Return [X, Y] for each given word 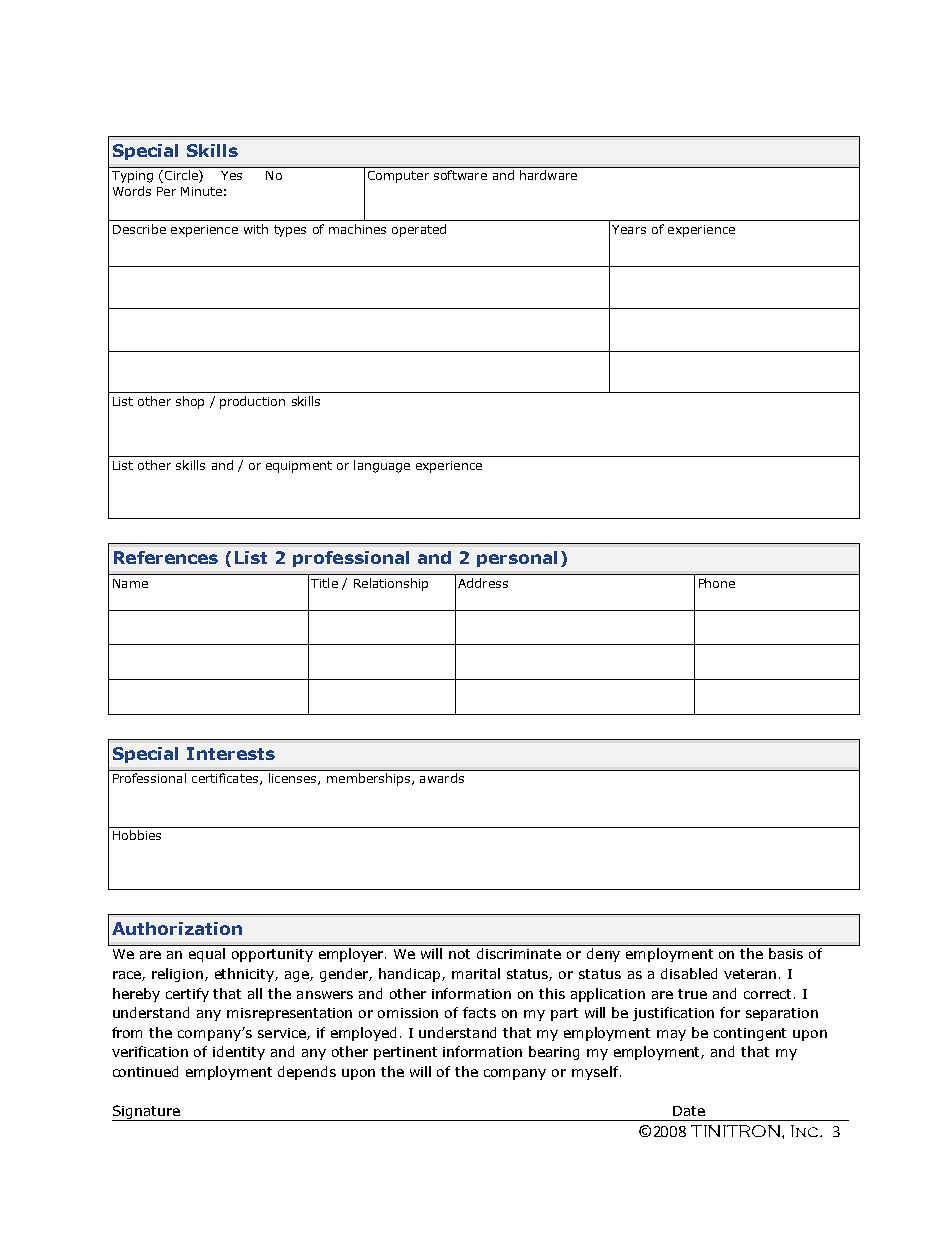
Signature [147, 1113]
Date [689, 1111]
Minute [201, 191]
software [460, 175]
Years [629, 229]
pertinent [405, 1053]
